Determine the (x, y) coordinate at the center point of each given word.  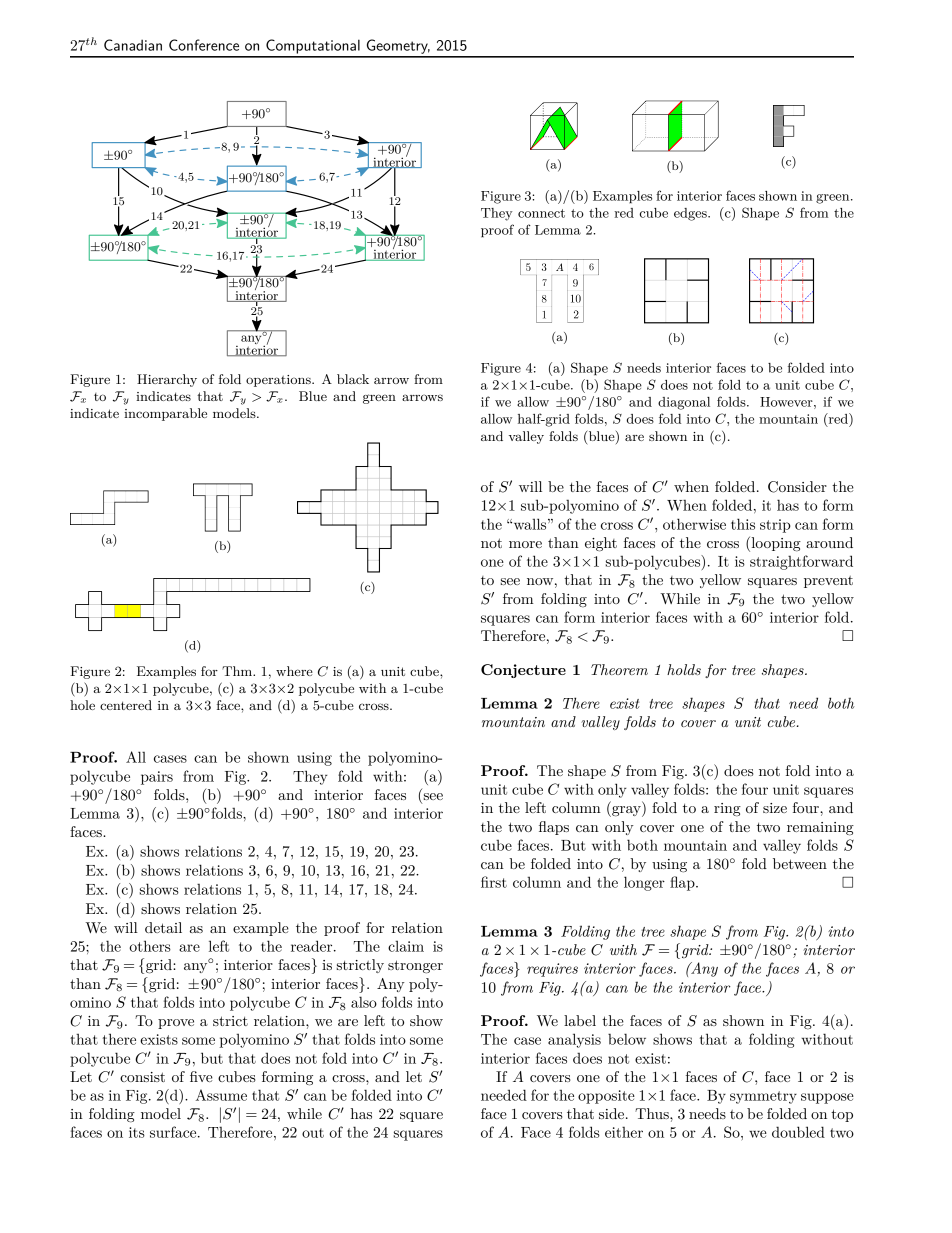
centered (126, 705)
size (775, 808)
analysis (574, 1040)
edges (691, 214)
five (201, 1076)
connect (541, 213)
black (353, 379)
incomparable (165, 414)
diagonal (684, 403)
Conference (204, 45)
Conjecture (523, 671)
